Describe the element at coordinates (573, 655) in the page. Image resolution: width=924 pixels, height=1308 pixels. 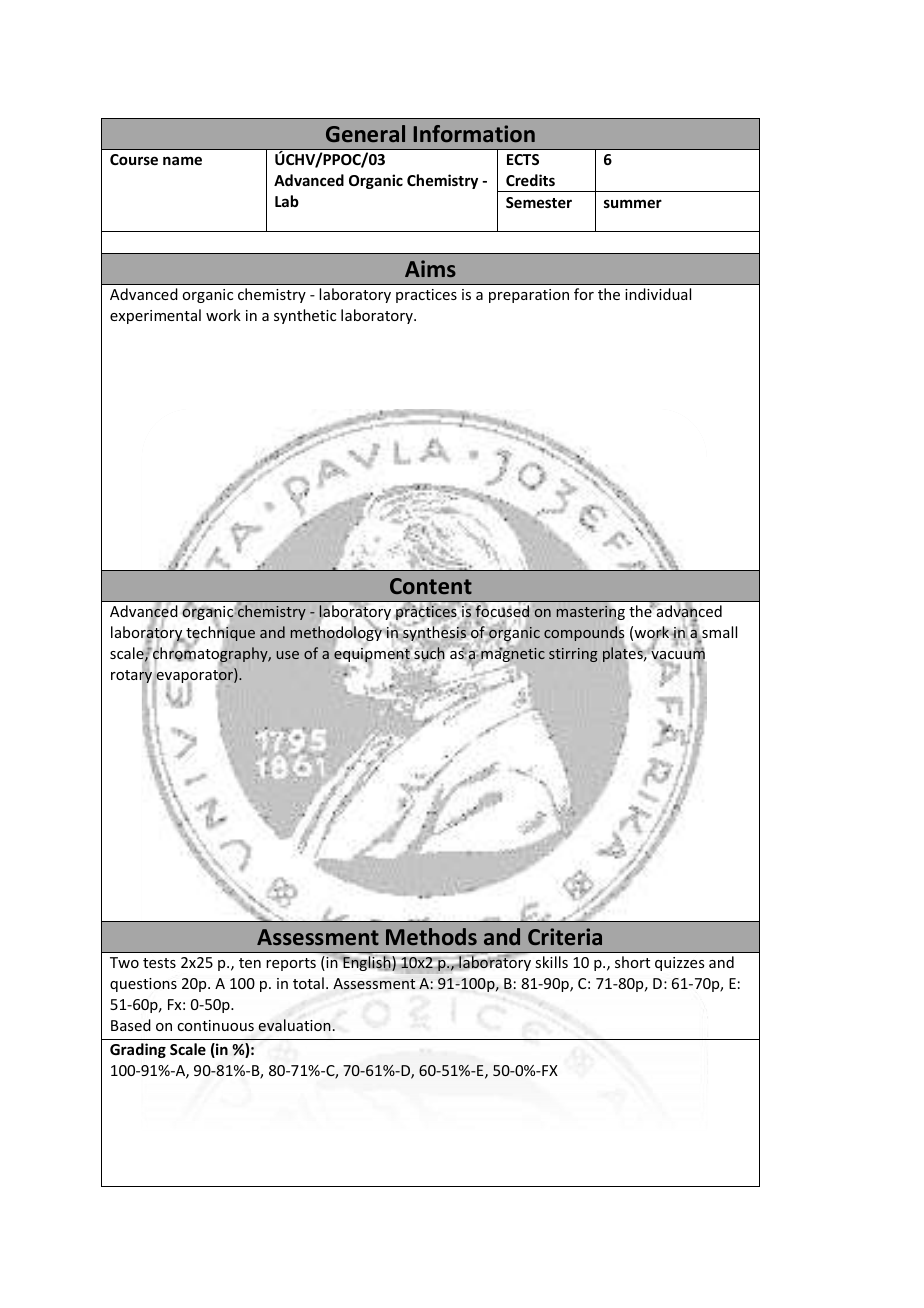
I see `stirring` at that location.
